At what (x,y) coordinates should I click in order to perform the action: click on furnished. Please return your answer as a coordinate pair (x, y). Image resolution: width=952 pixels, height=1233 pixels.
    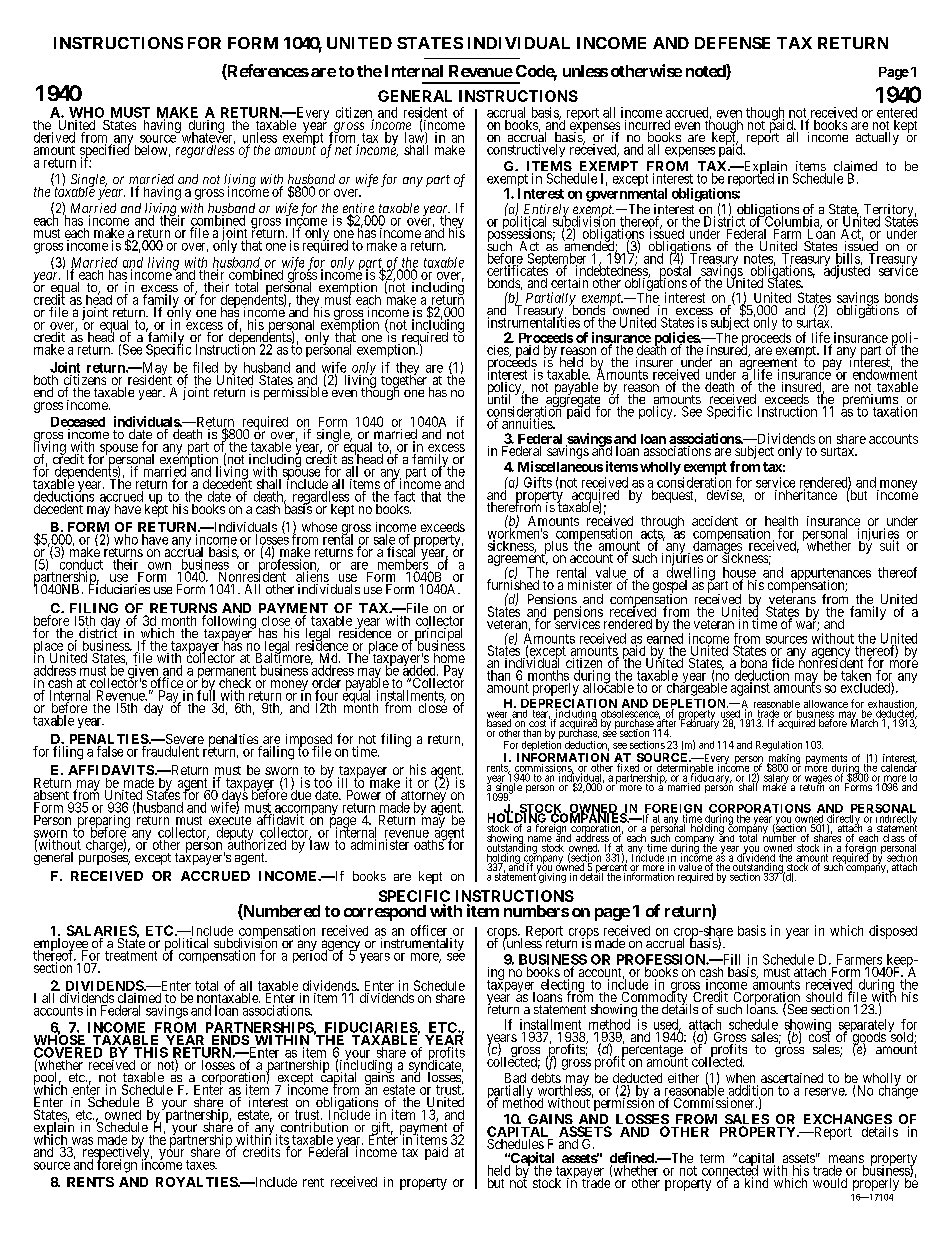
    Looking at the image, I should click on (513, 584).
